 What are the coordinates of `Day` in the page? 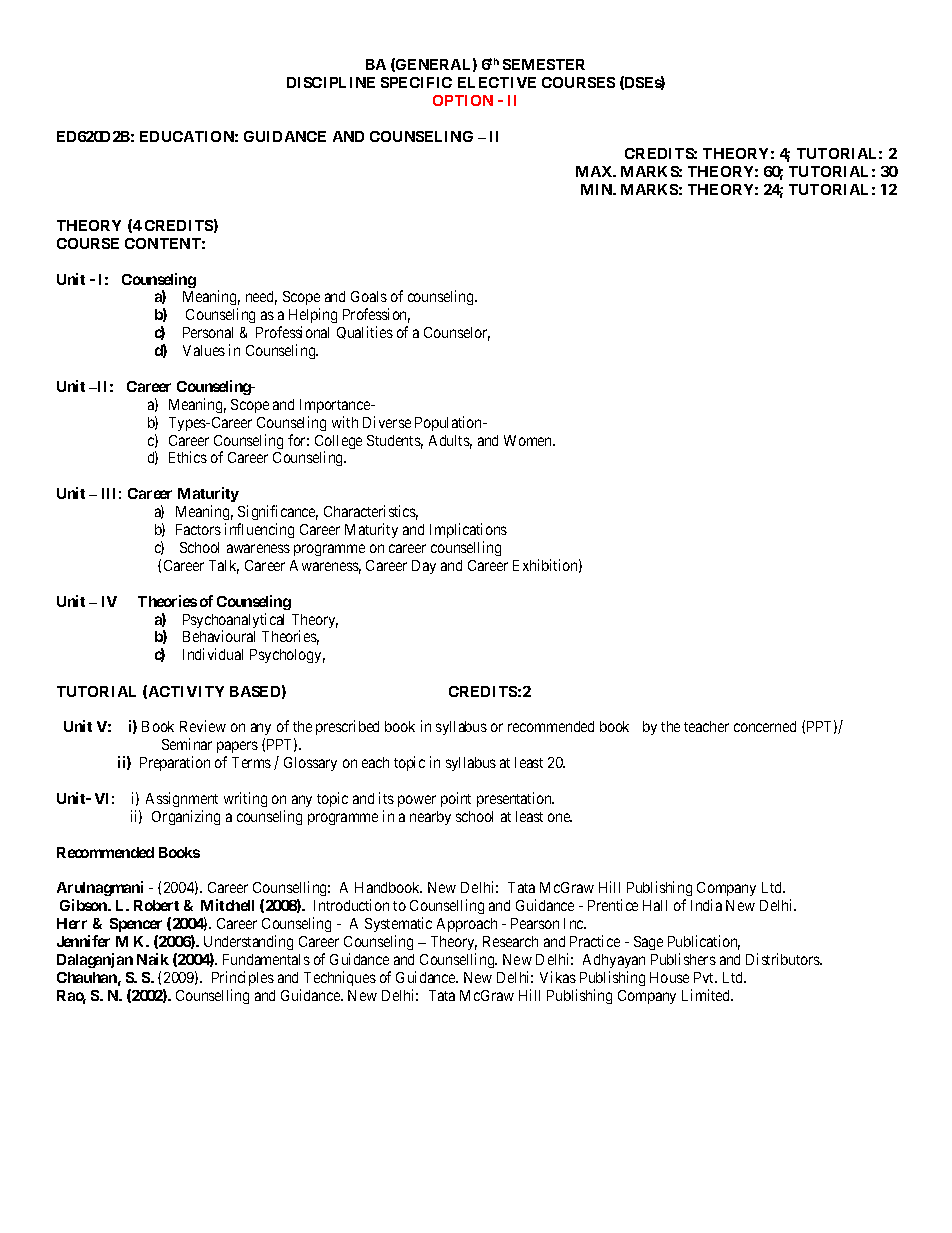 It's located at (424, 567).
